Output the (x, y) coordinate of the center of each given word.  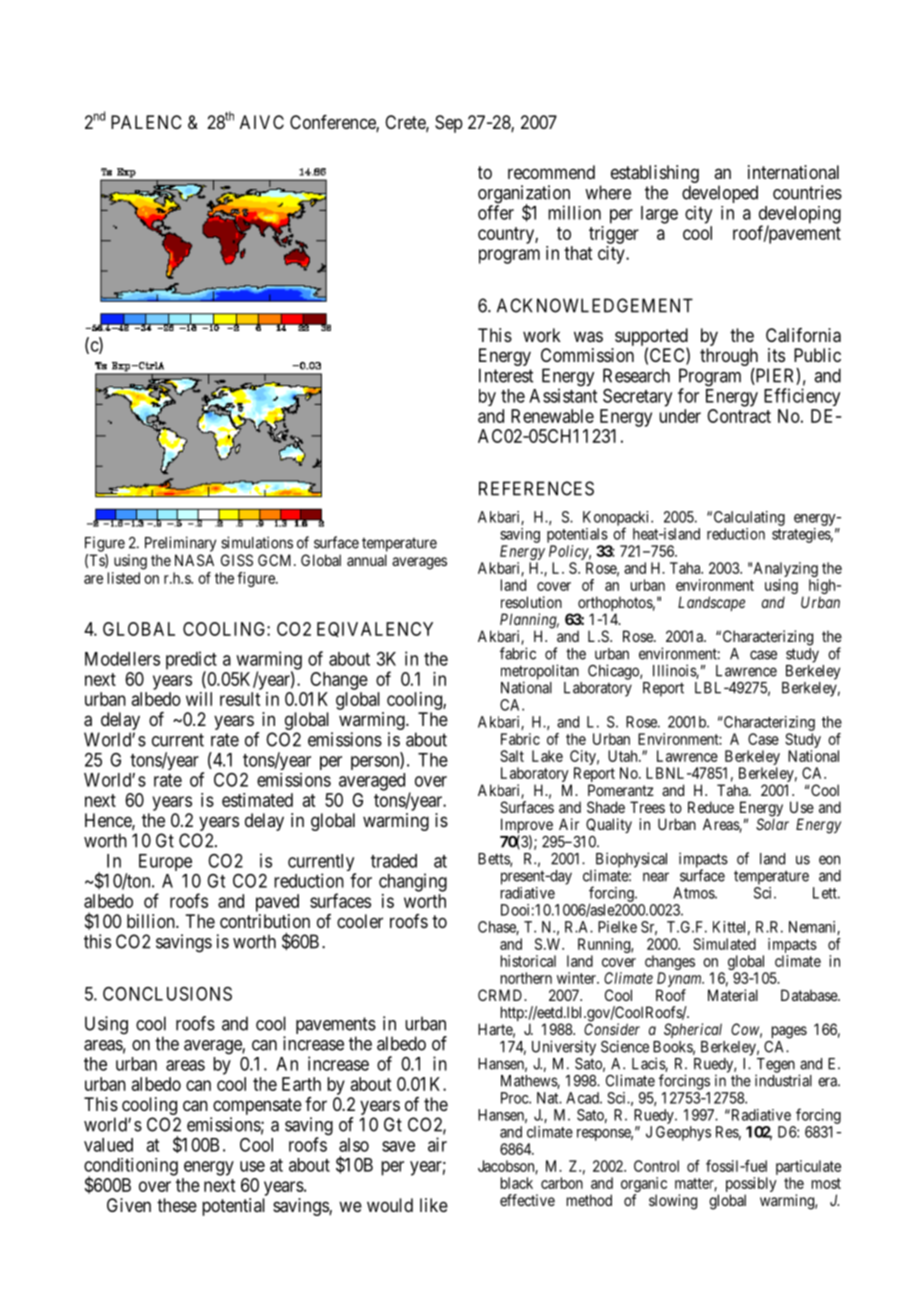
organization (524, 195)
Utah (624, 756)
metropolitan (540, 673)
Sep (449, 124)
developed (720, 194)
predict (191, 661)
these (177, 1205)
